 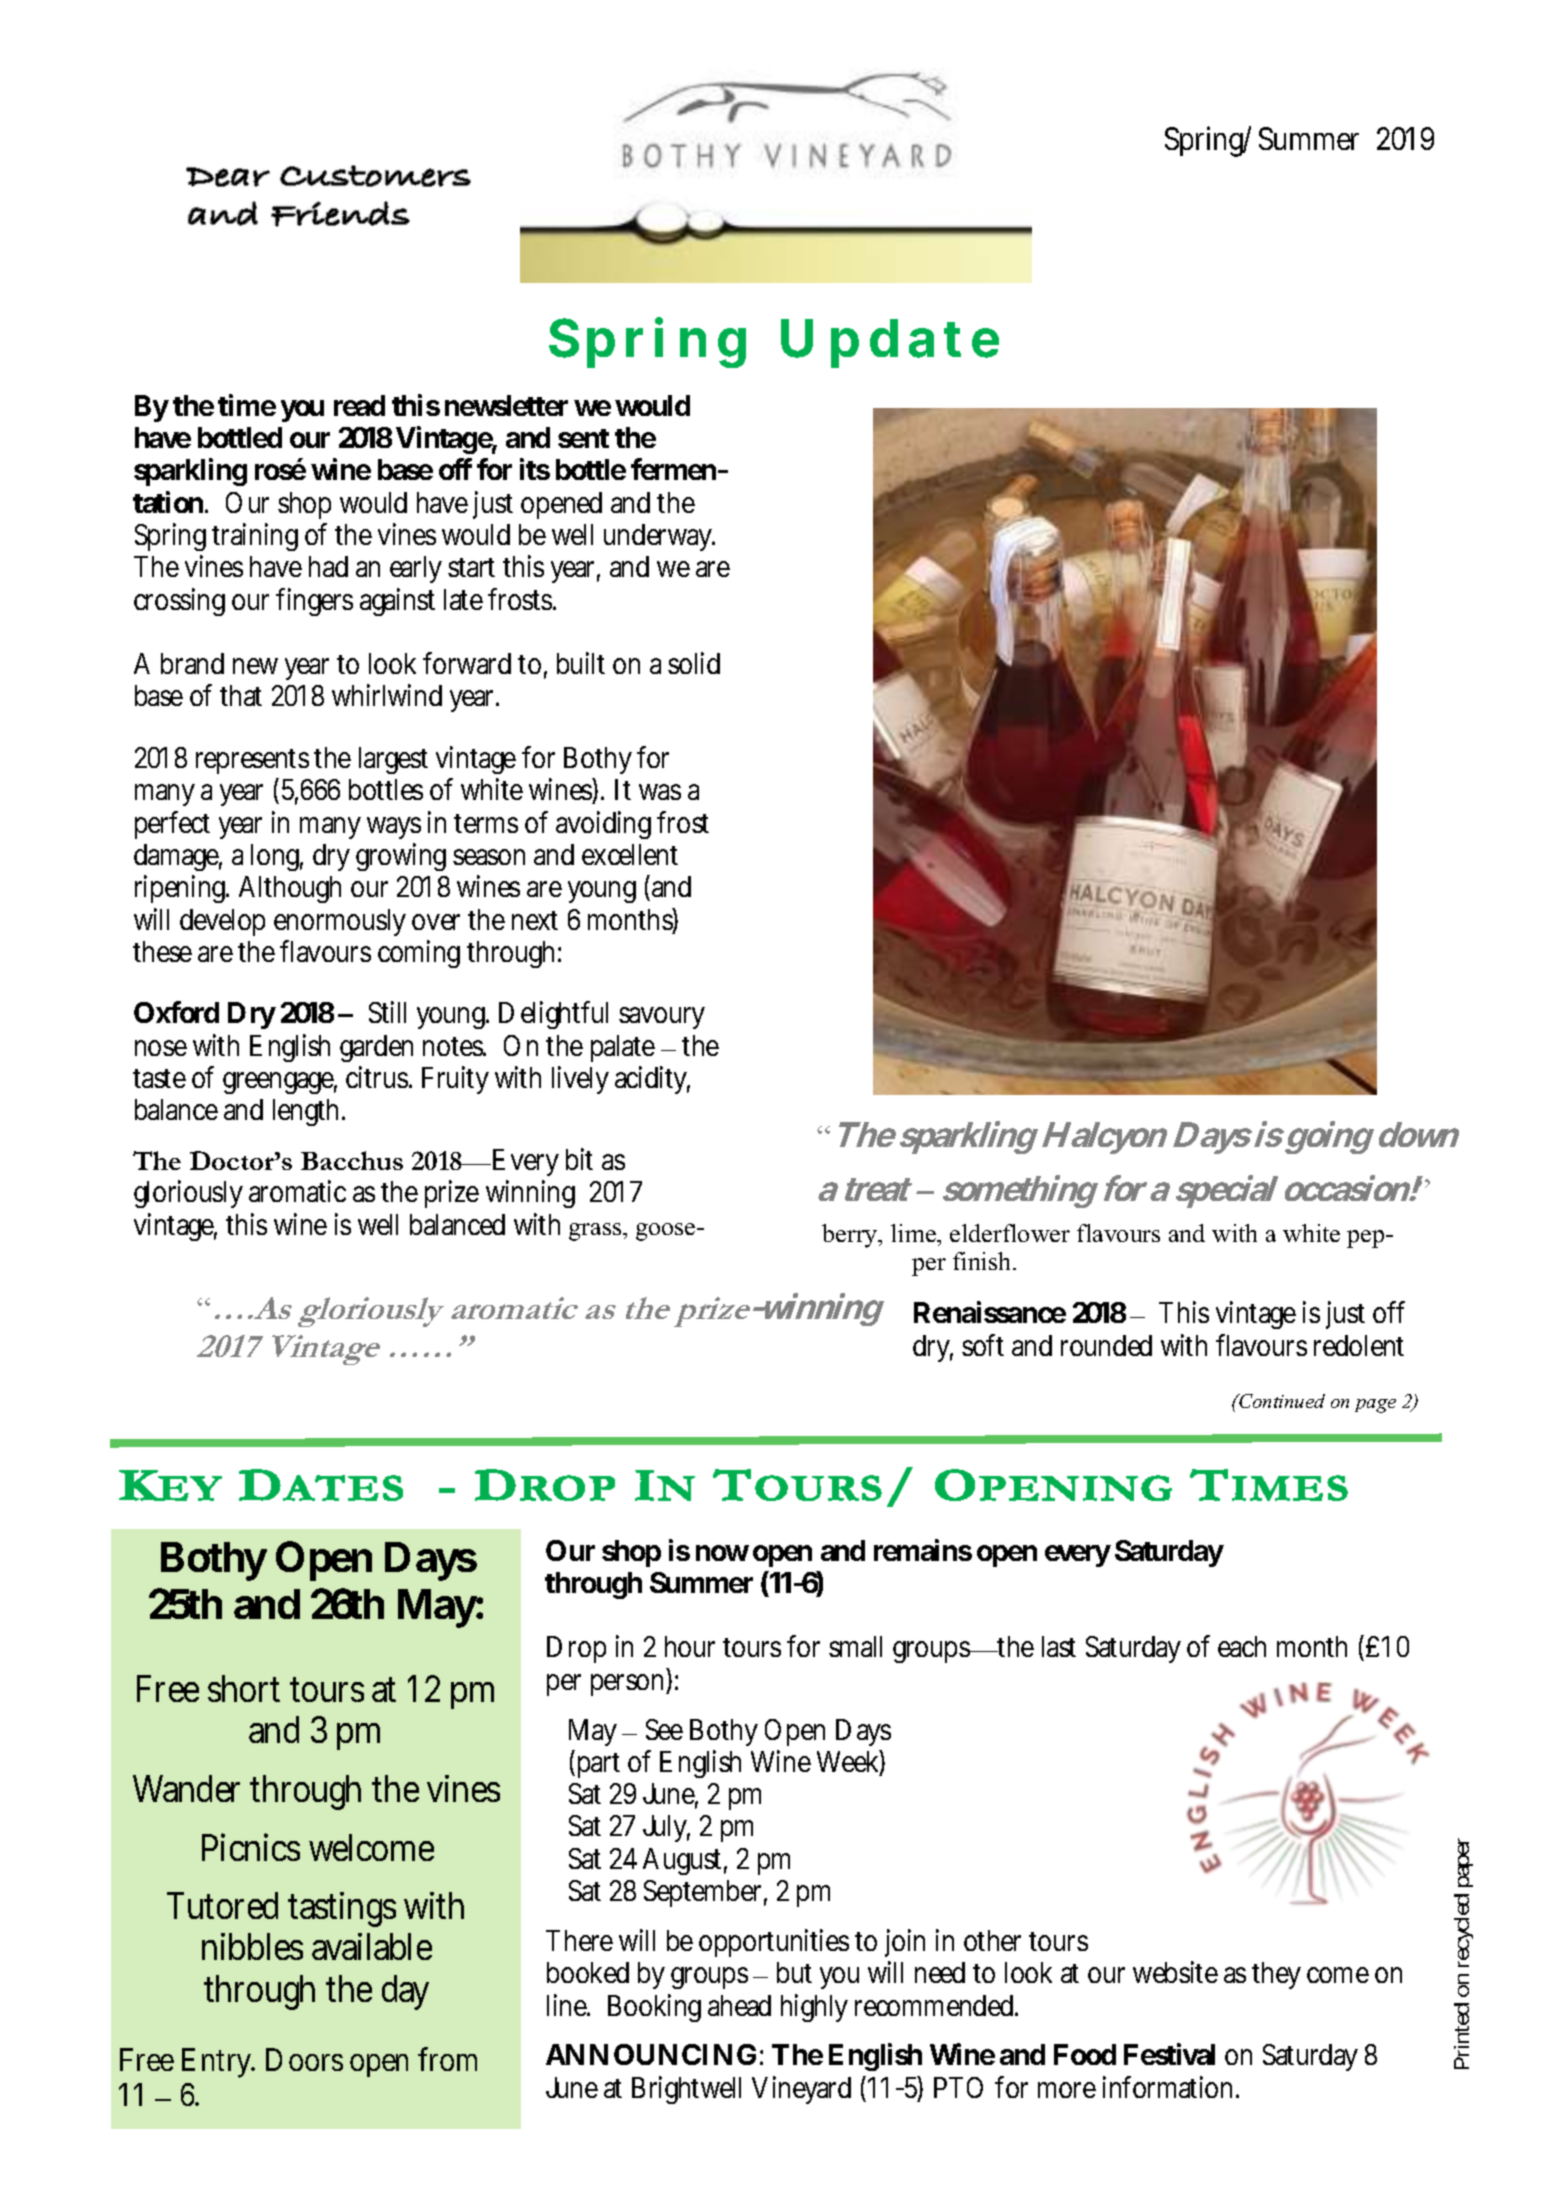 I want to click on Bacchus, so click(x=352, y=1160).
